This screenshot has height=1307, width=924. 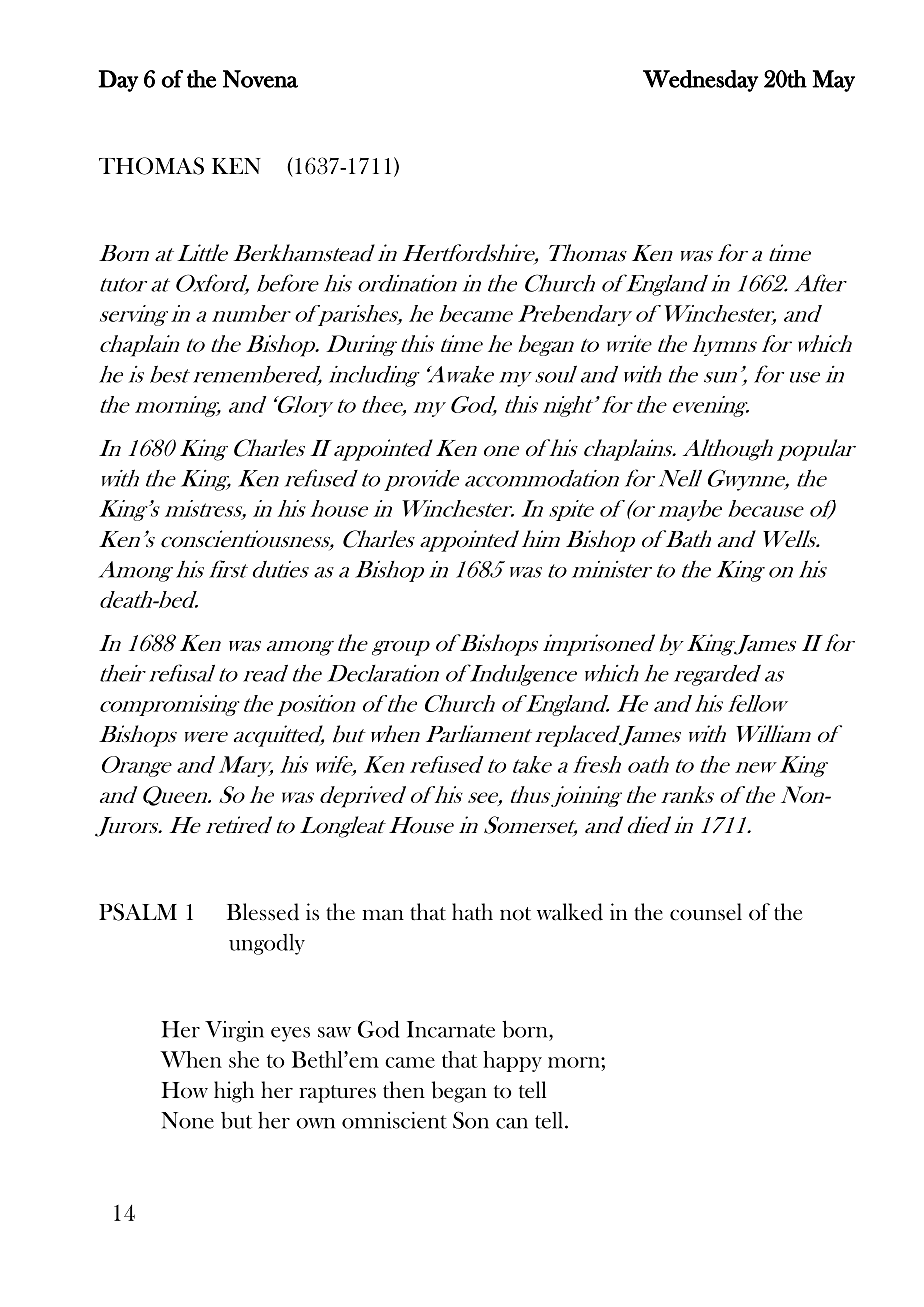 I want to click on walked, so click(x=570, y=912).
